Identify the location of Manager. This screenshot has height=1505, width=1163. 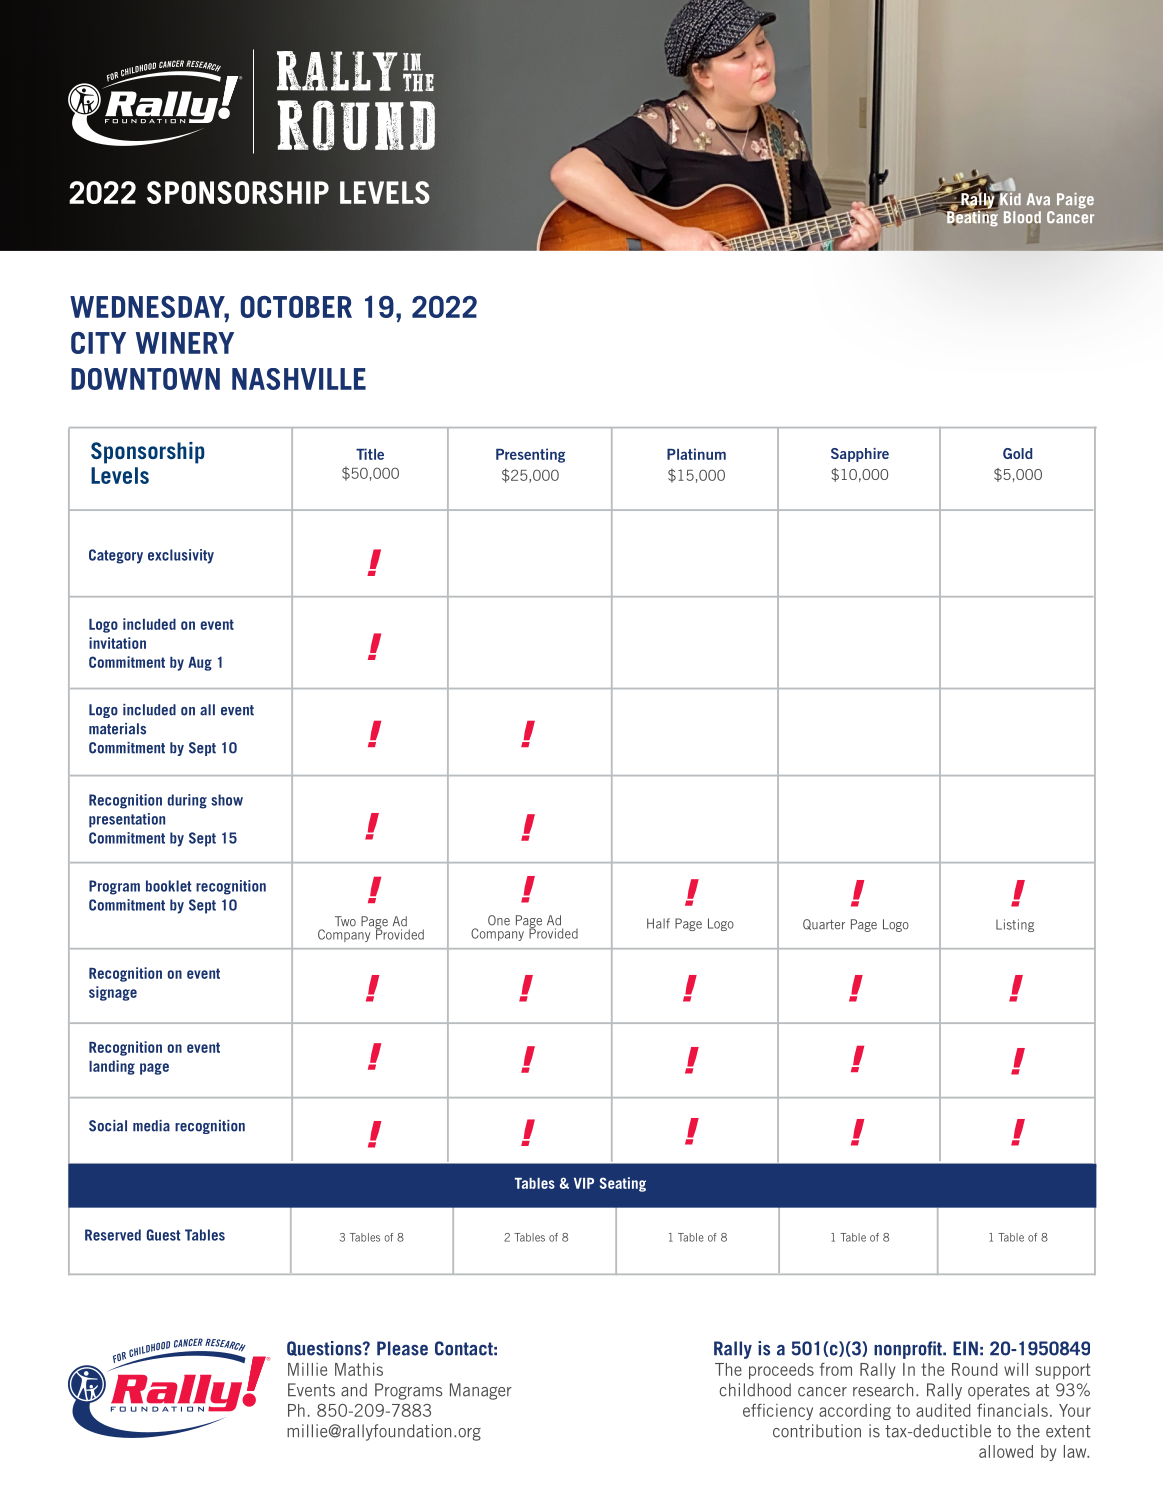
(481, 1391).
